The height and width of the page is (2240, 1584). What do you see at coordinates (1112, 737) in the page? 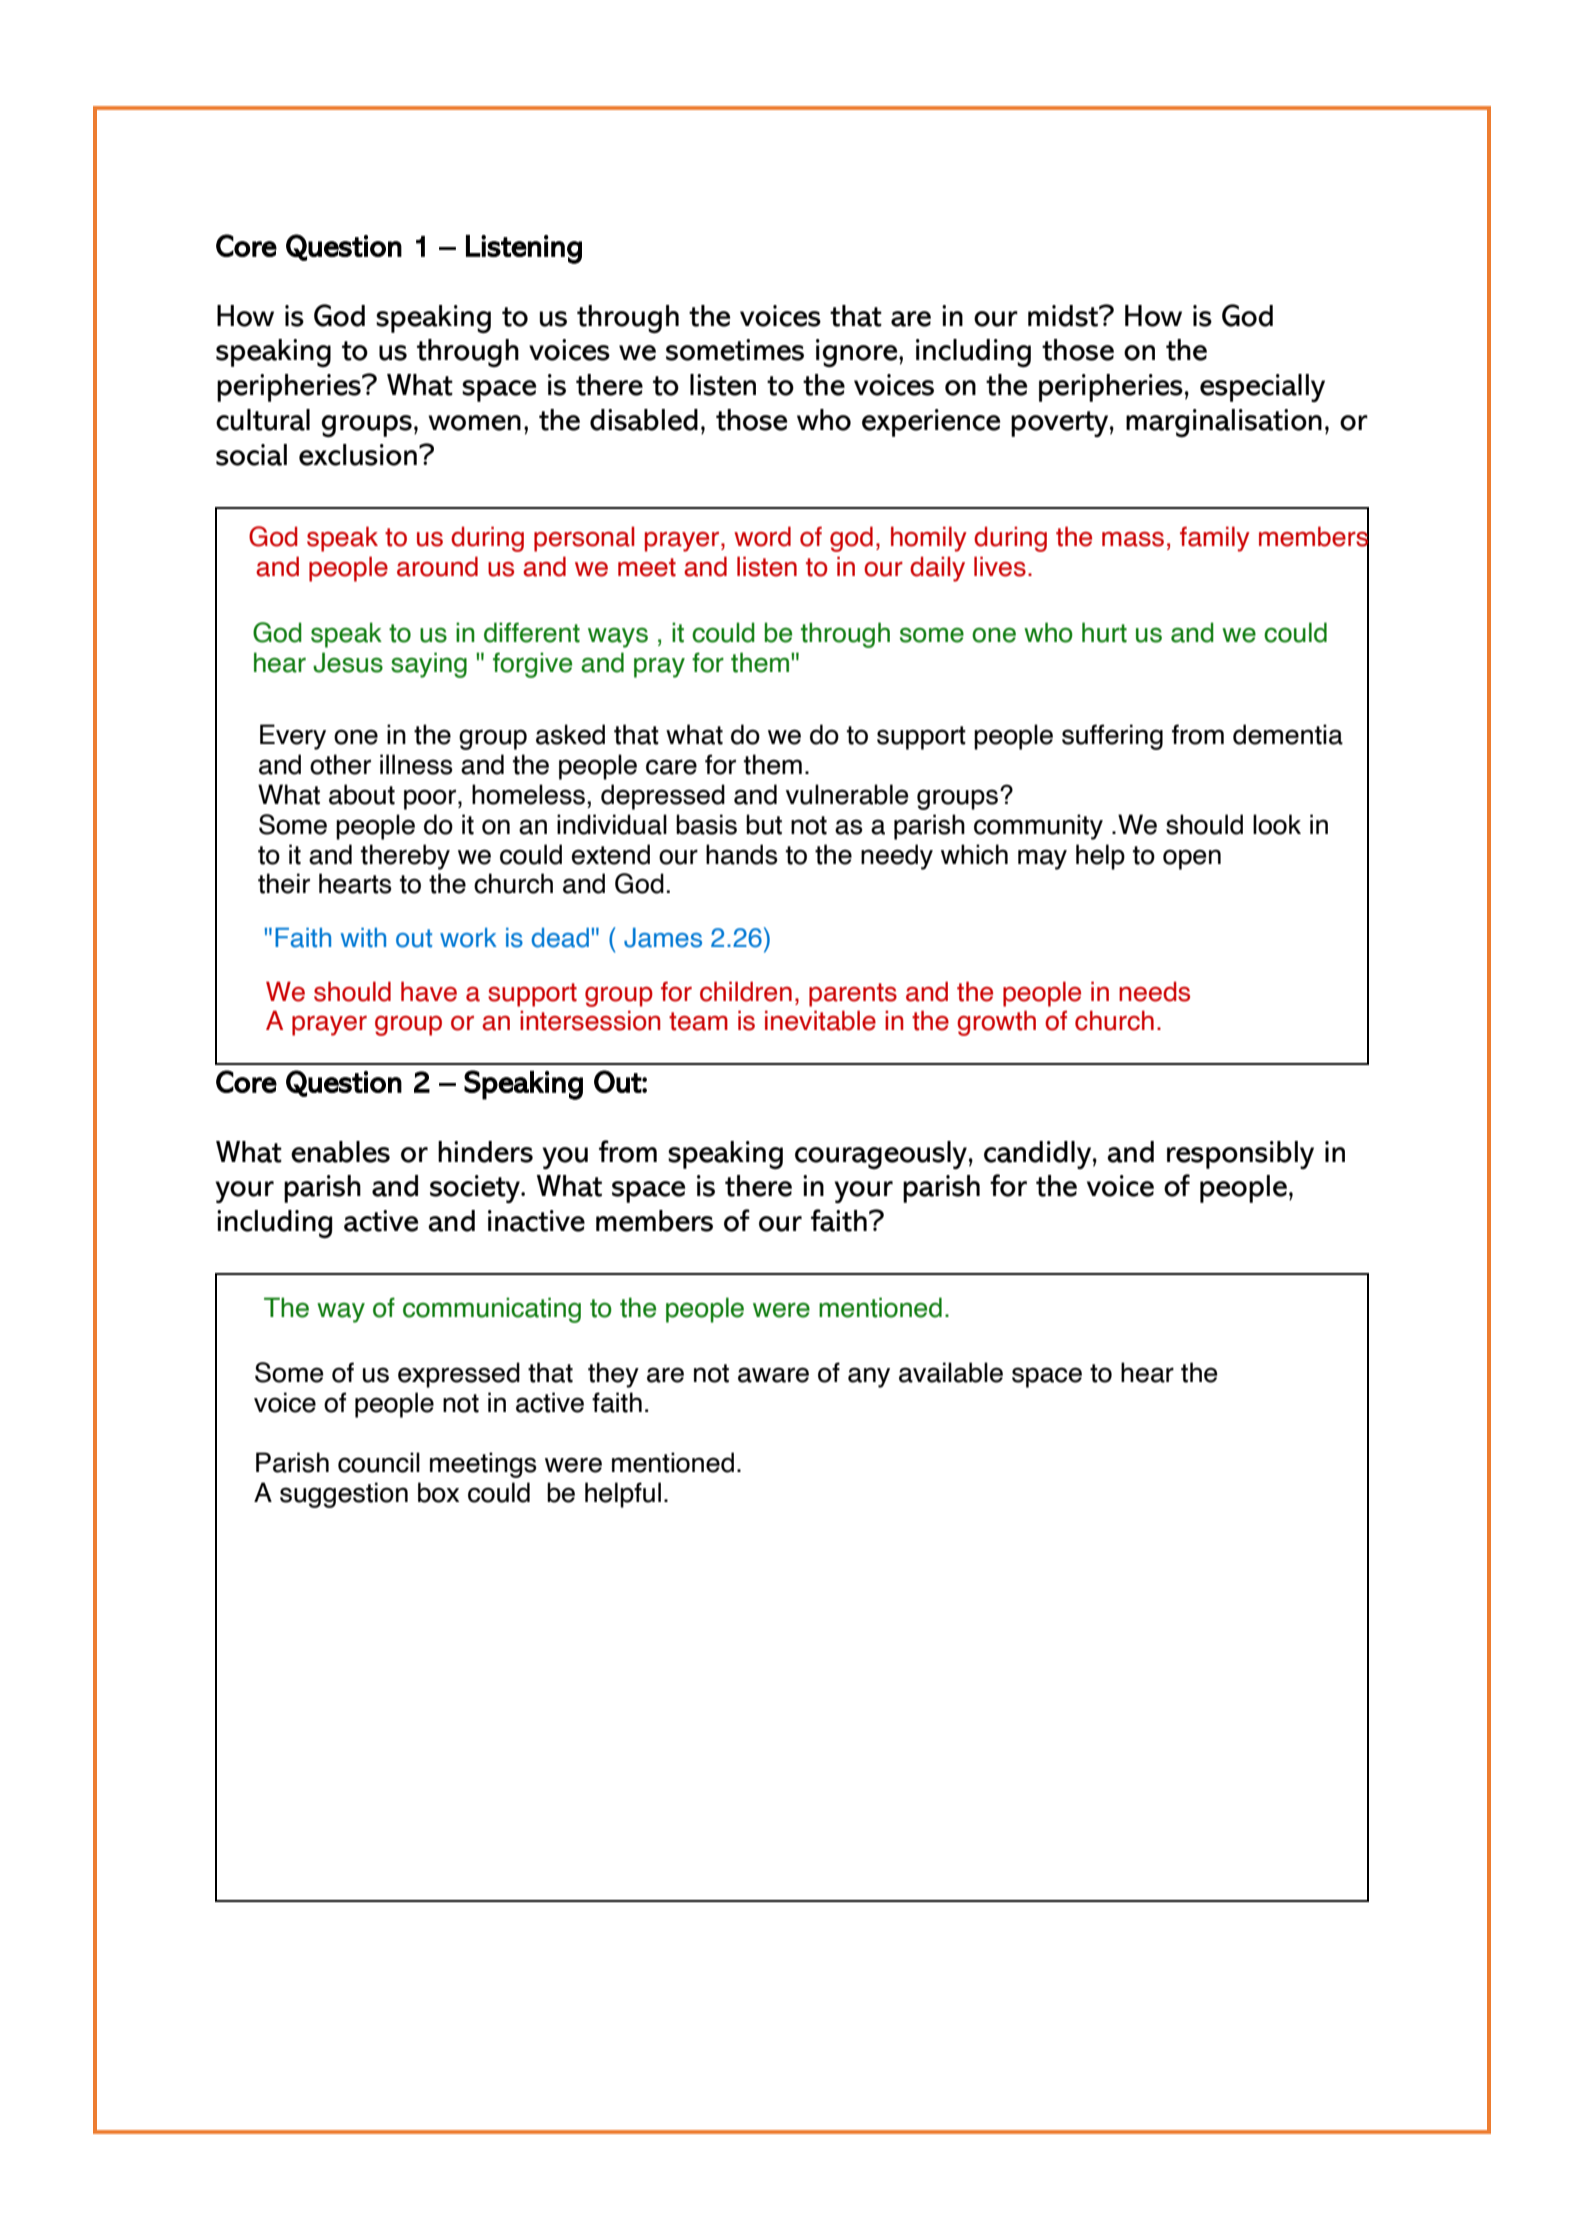
I see `suffering` at bounding box center [1112, 737].
